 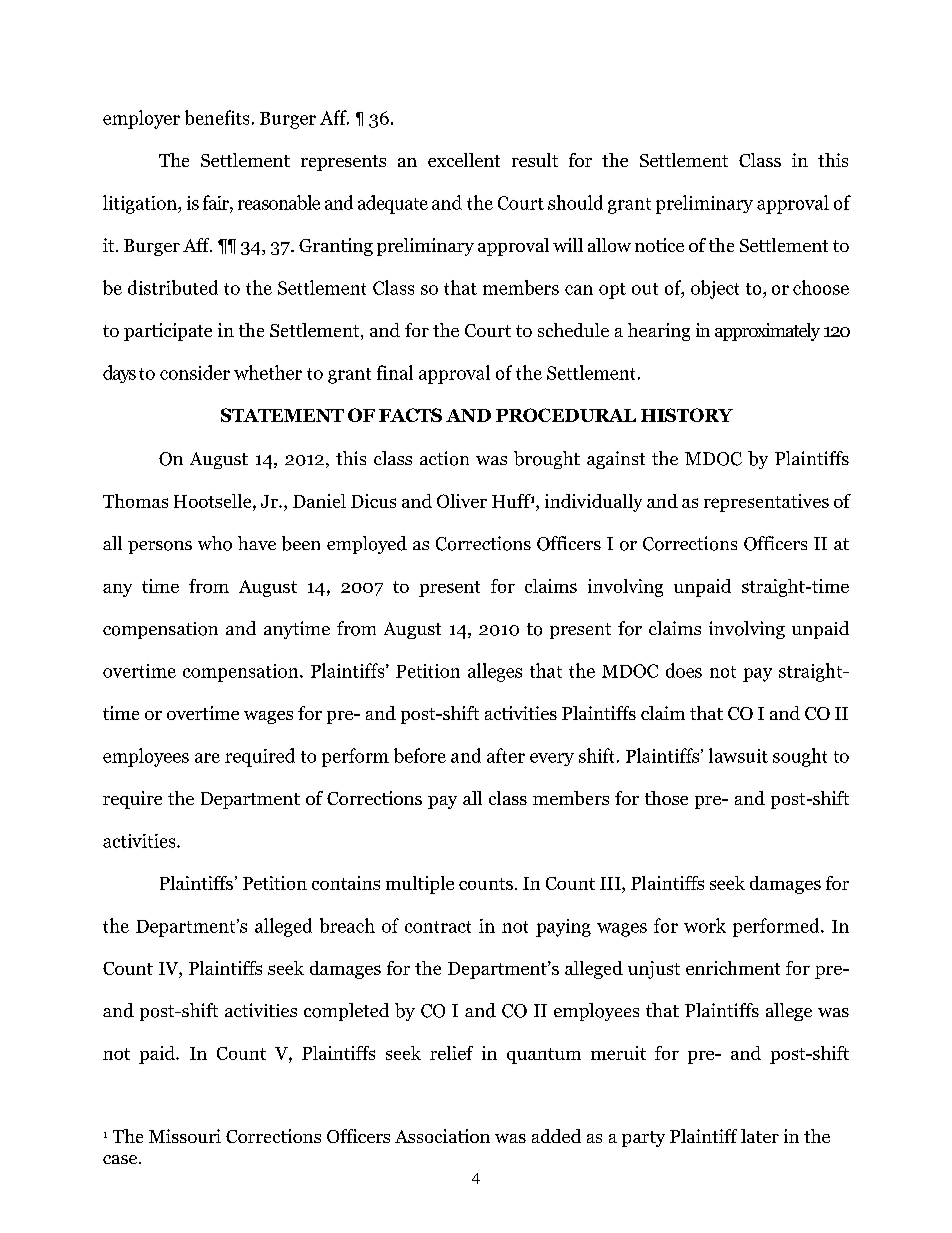 I want to click on notice, so click(x=659, y=245).
